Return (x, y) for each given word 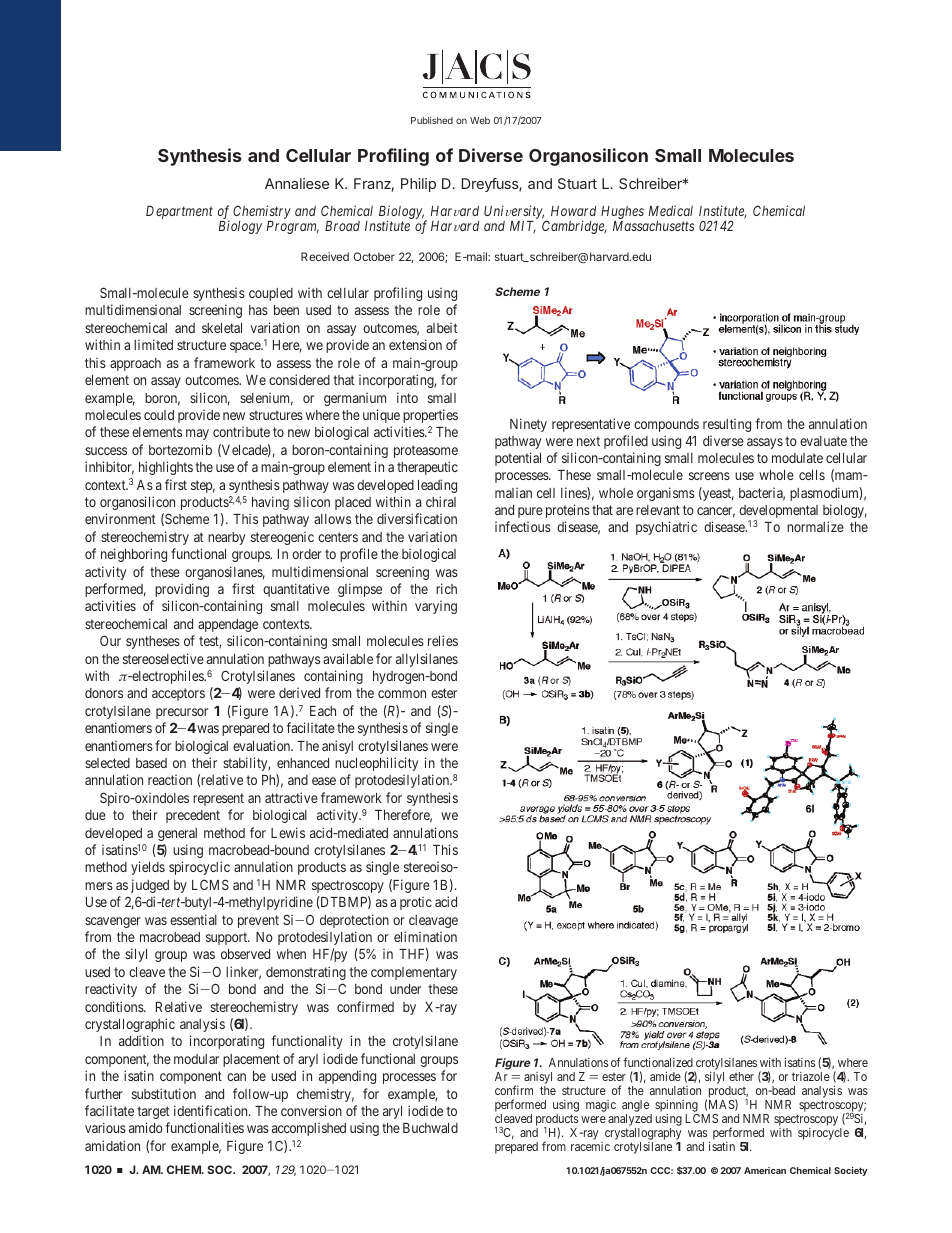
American (765, 1170)
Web (480, 120)
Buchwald (430, 1128)
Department (179, 212)
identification (212, 1110)
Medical (671, 210)
